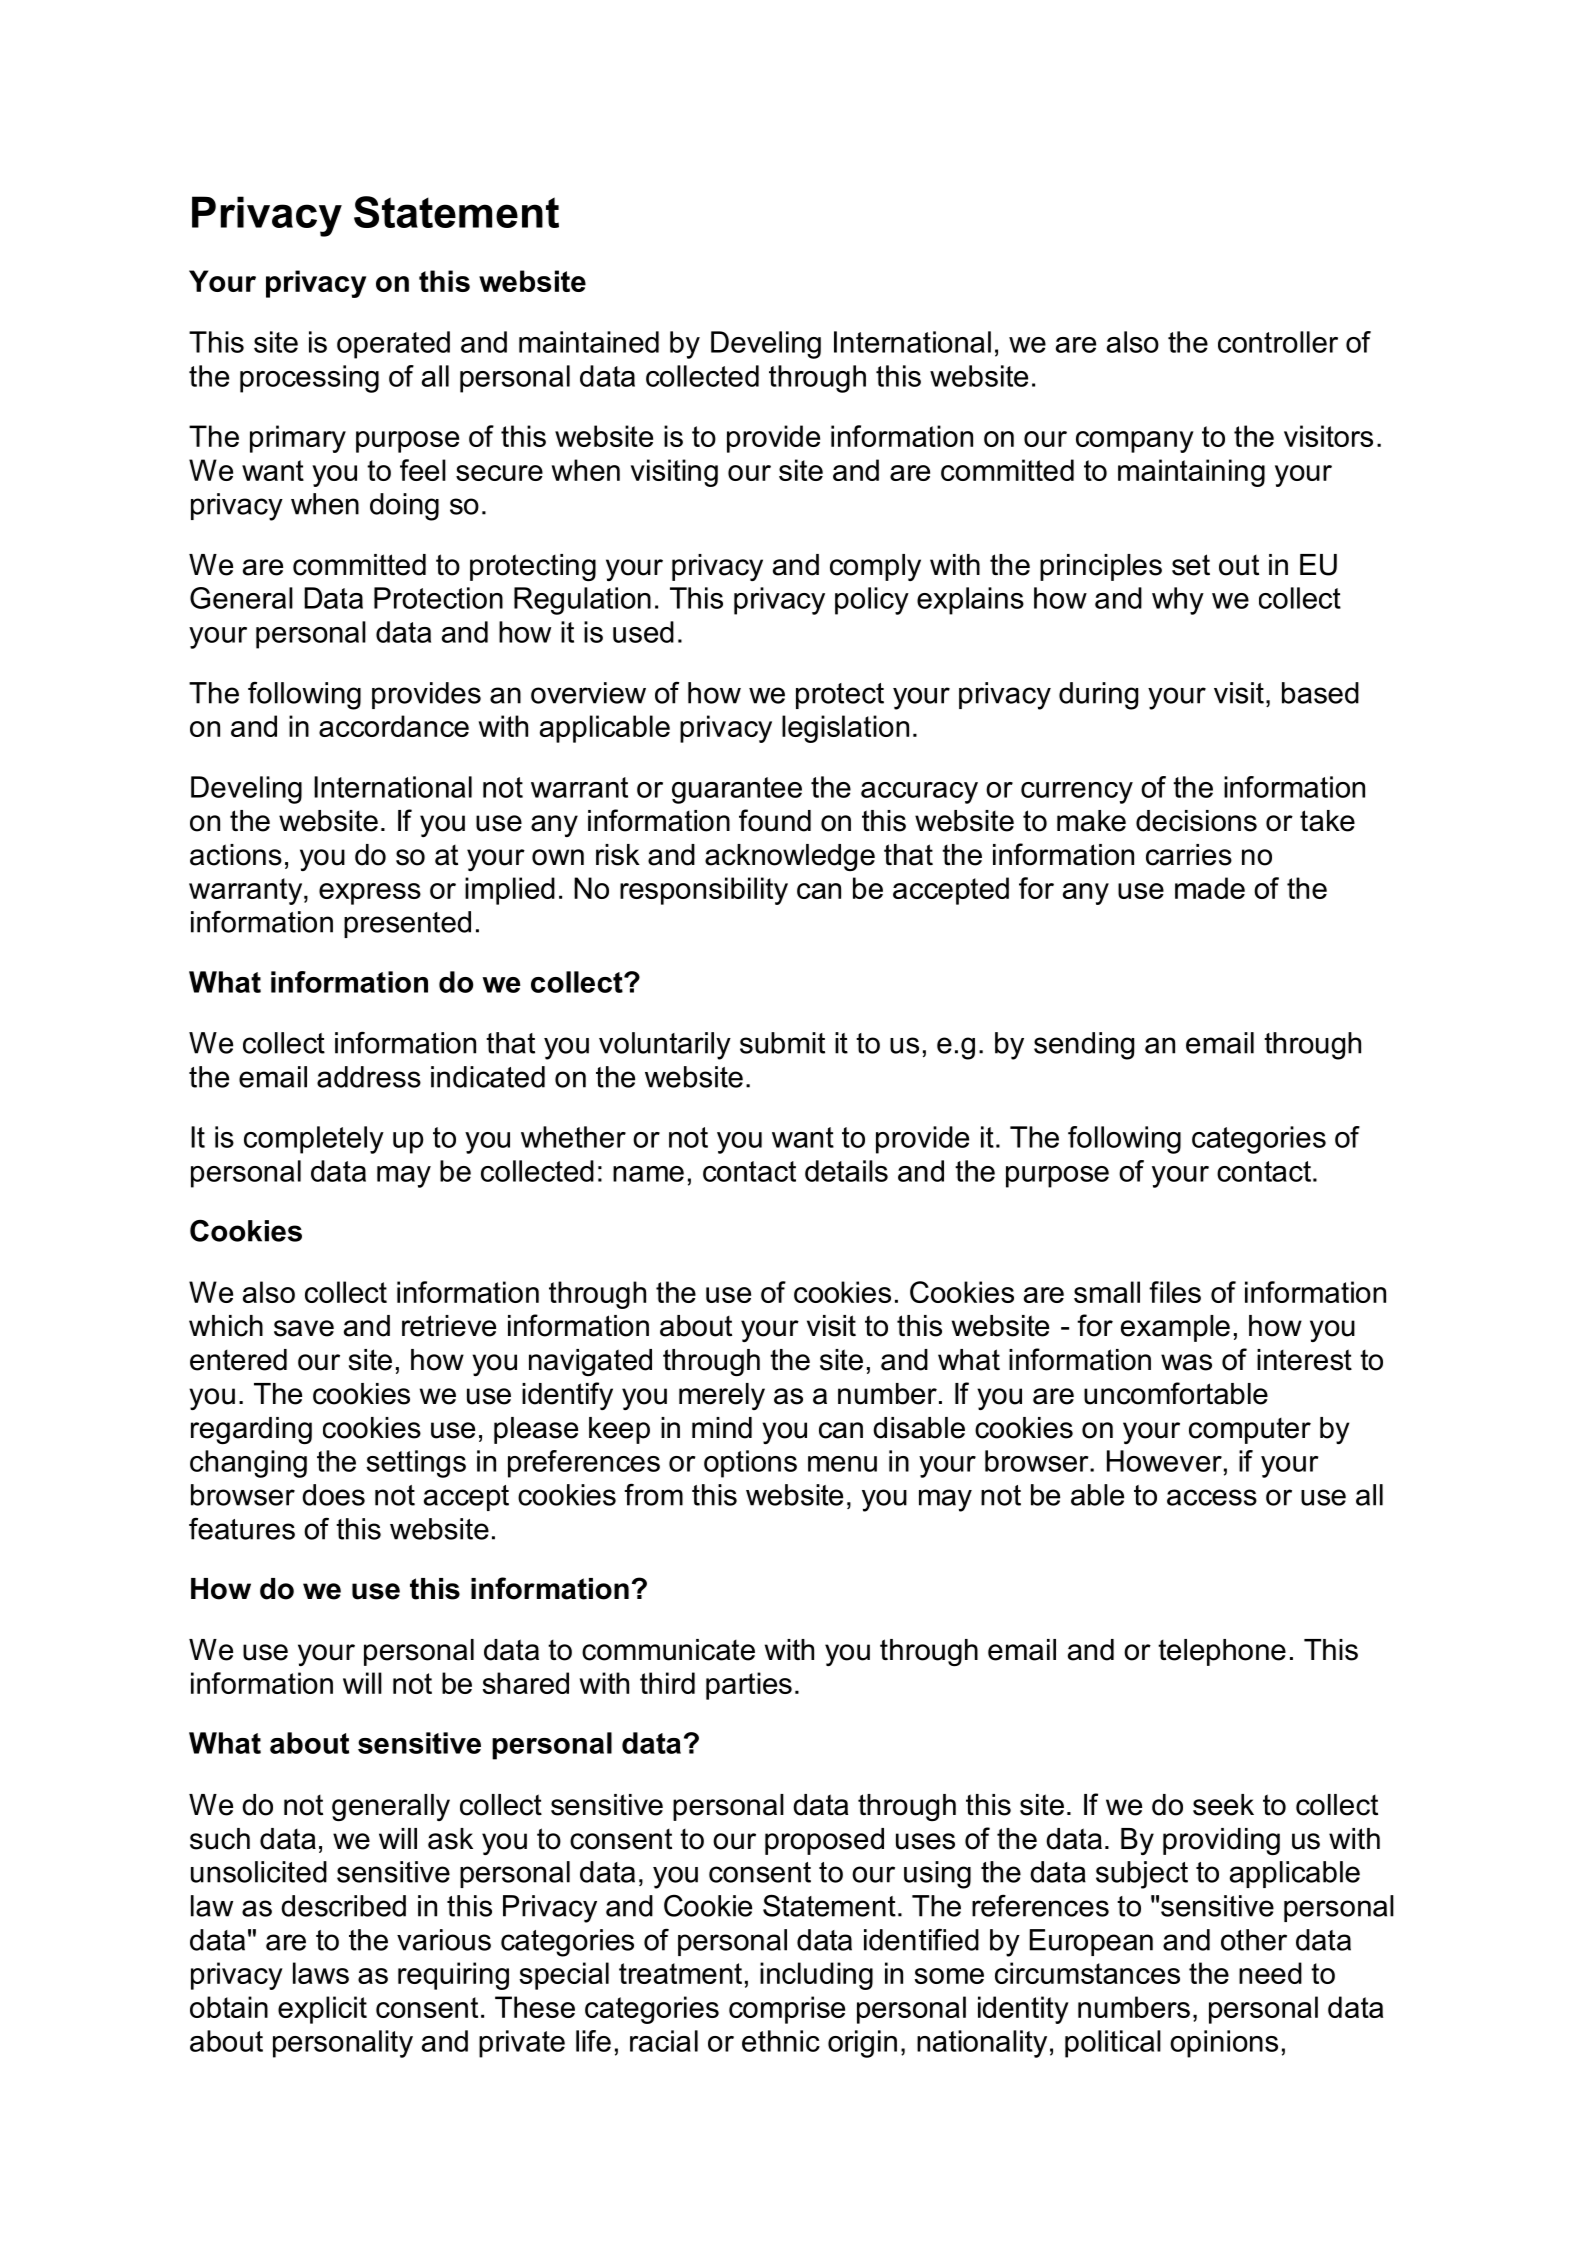  What do you see at coordinates (322, 2010) in the screenshot?
I see `explicit` at bounding box center [322, 2010].
